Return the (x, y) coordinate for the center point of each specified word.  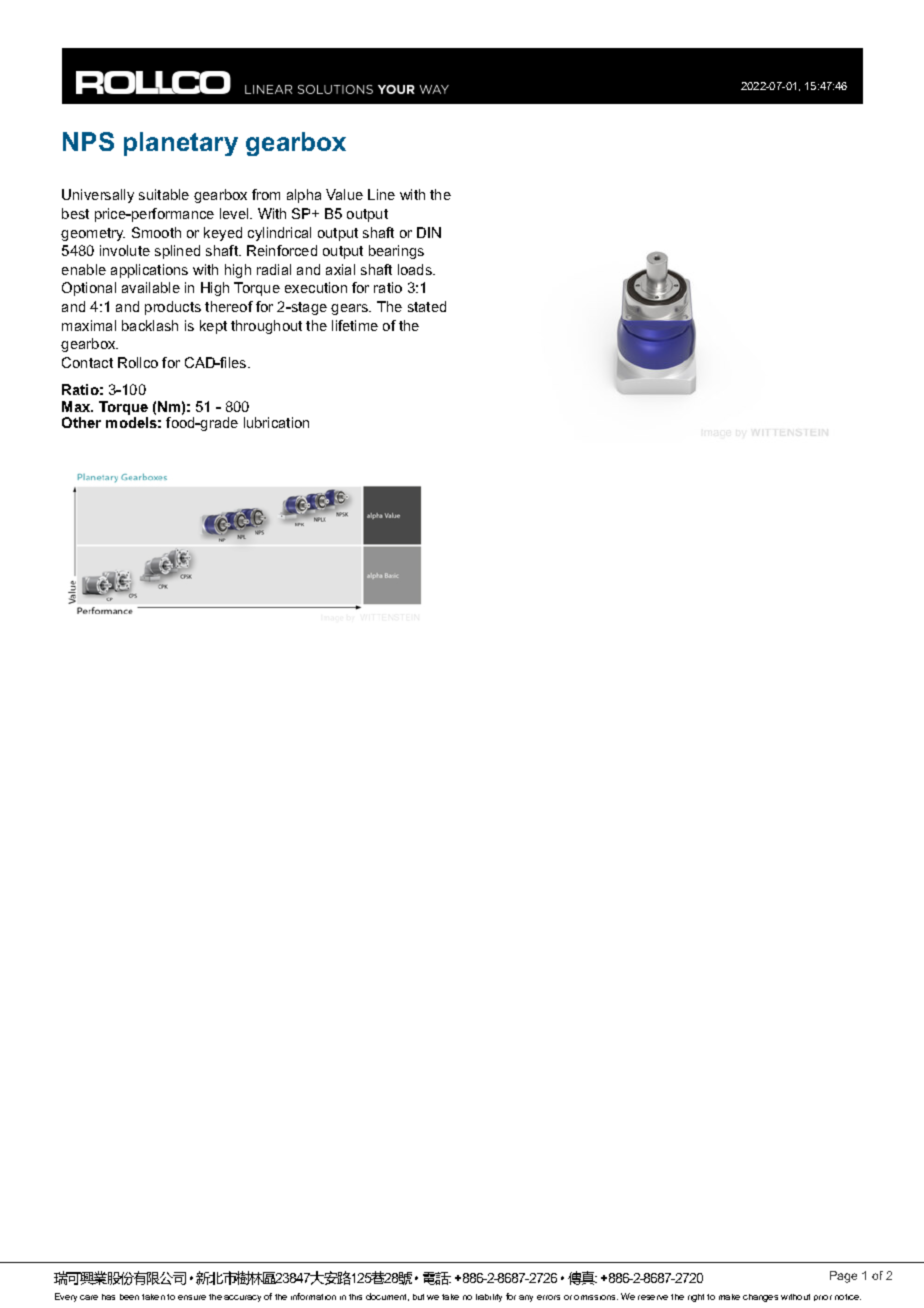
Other (81, 422)
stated (427, 306)
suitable (164, 194)
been (129, 1297)
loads (416, 269)
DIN (429, 232)
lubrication (276, 422)
